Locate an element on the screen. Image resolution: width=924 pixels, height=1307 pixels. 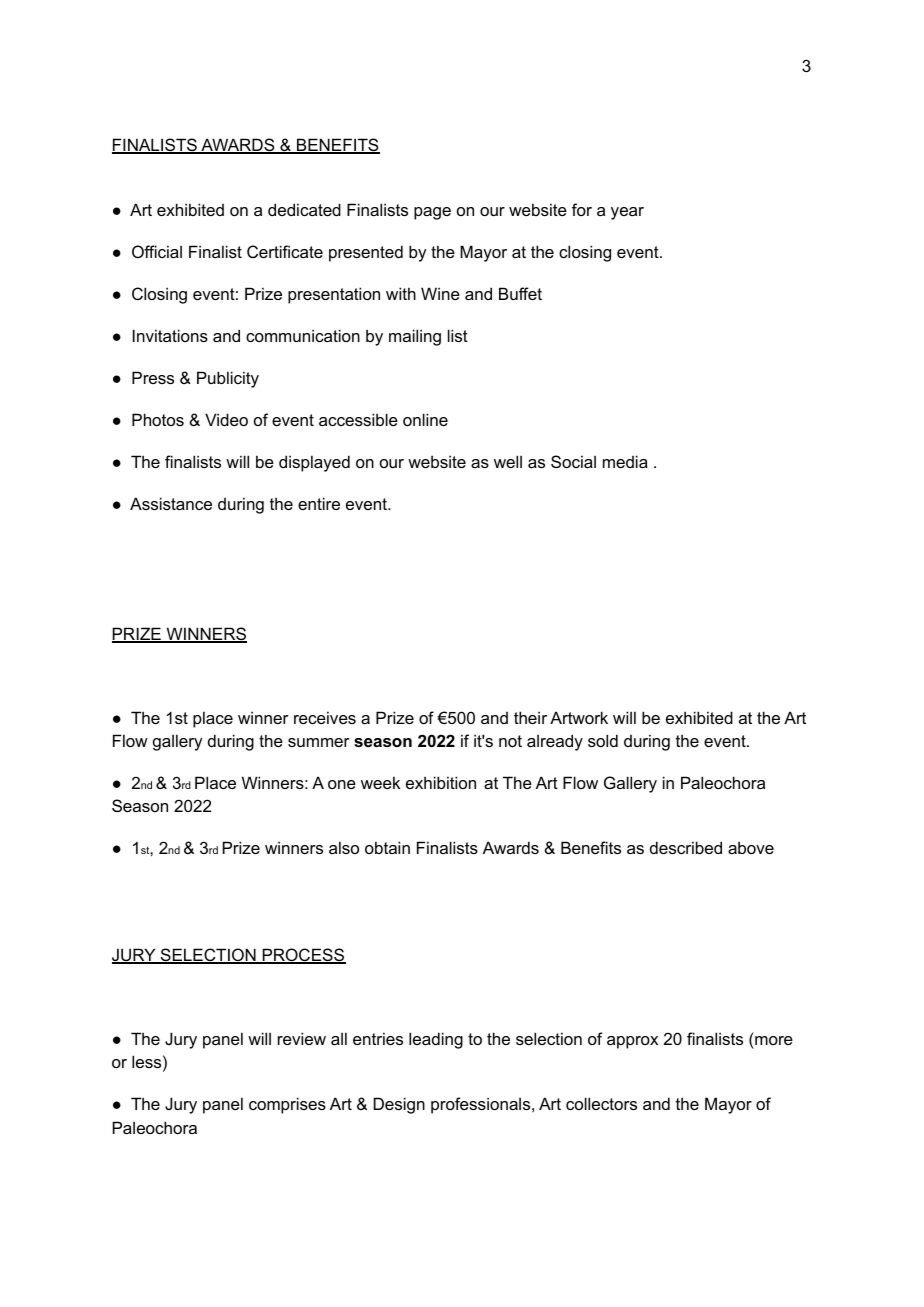
media is located at coordinates (625, 461).
